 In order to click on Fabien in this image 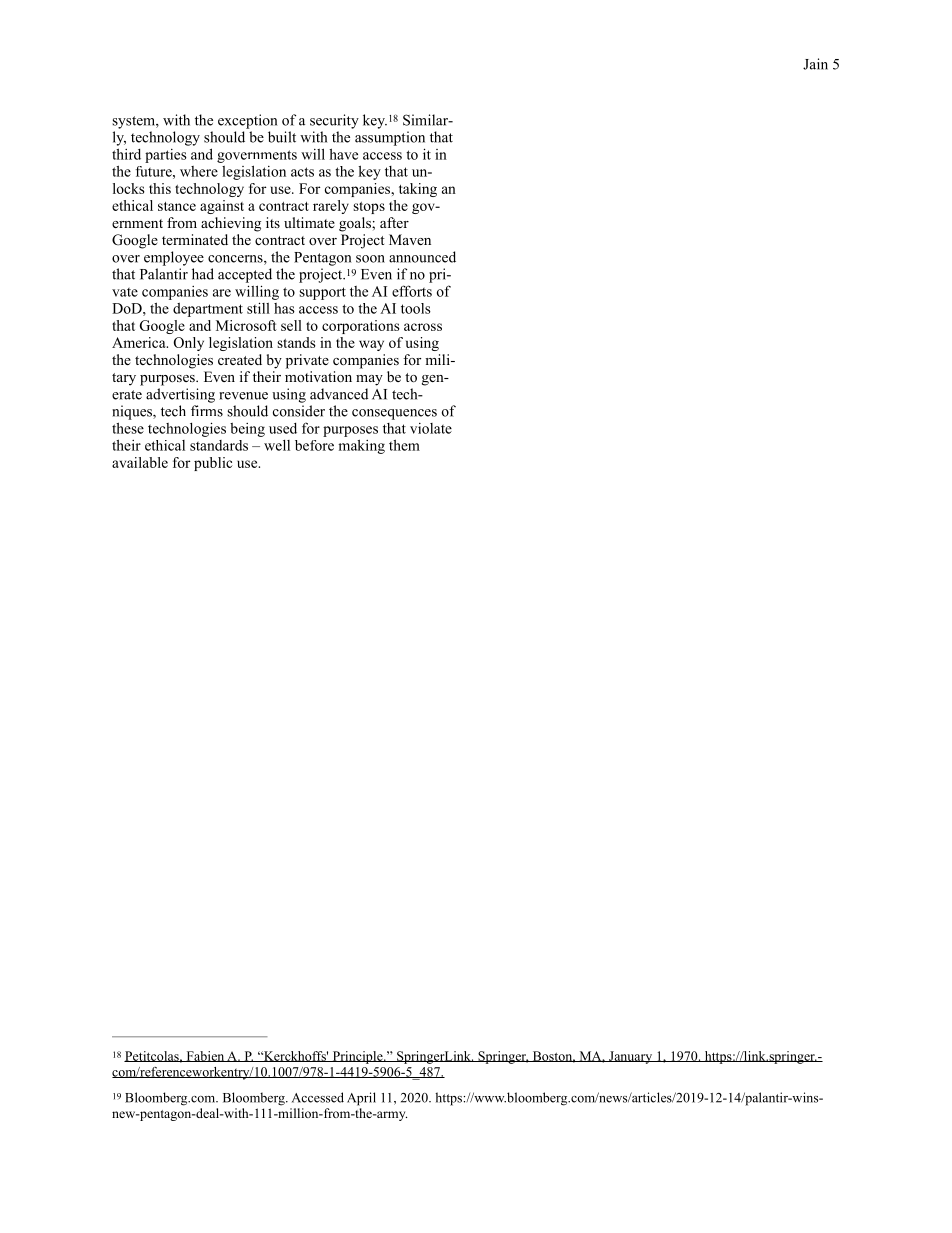, I will do `click(205, 1056)`.
